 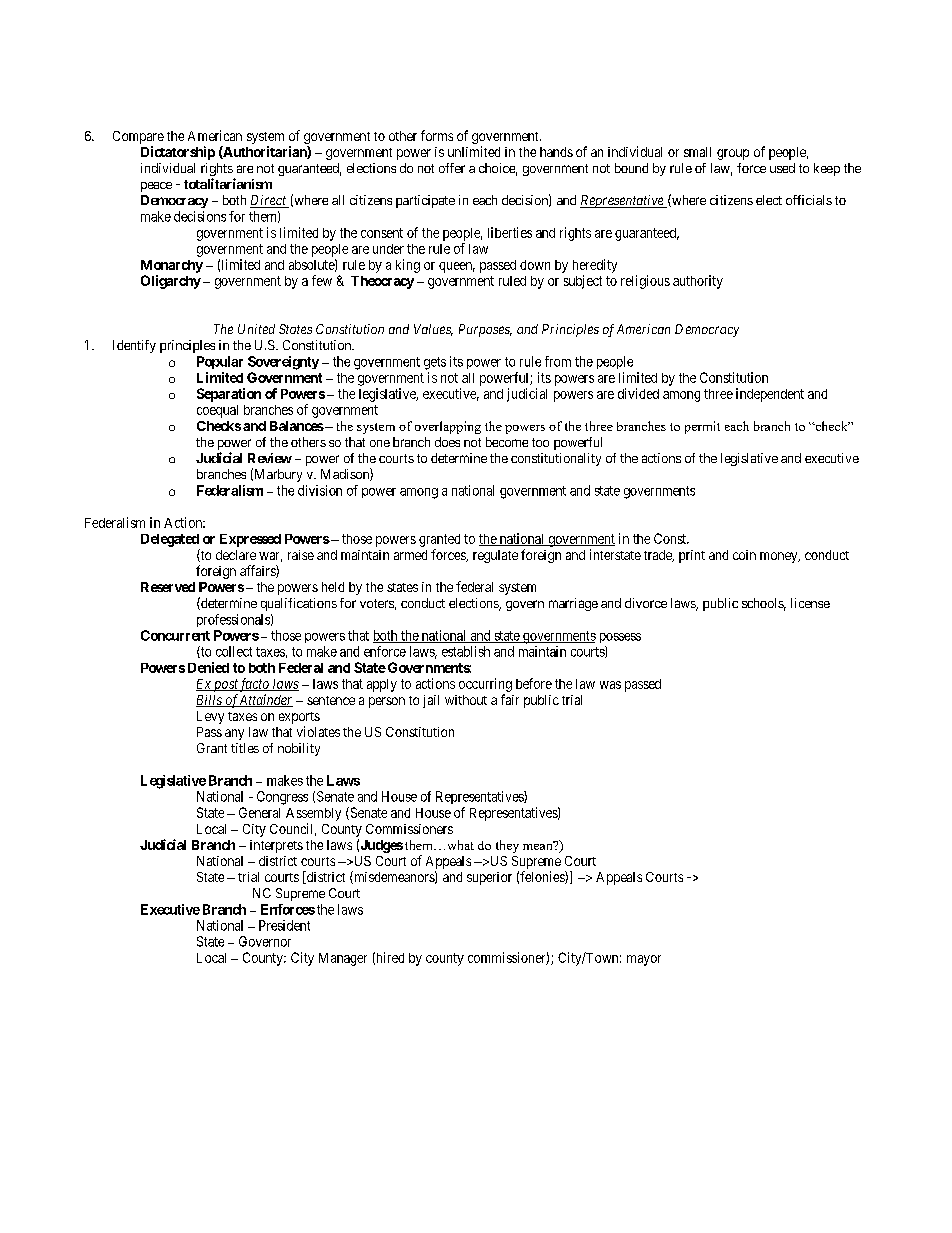 What do you see at coordinates (284, 925) in the page?
I see `President` at bounding box center [284, 925].
